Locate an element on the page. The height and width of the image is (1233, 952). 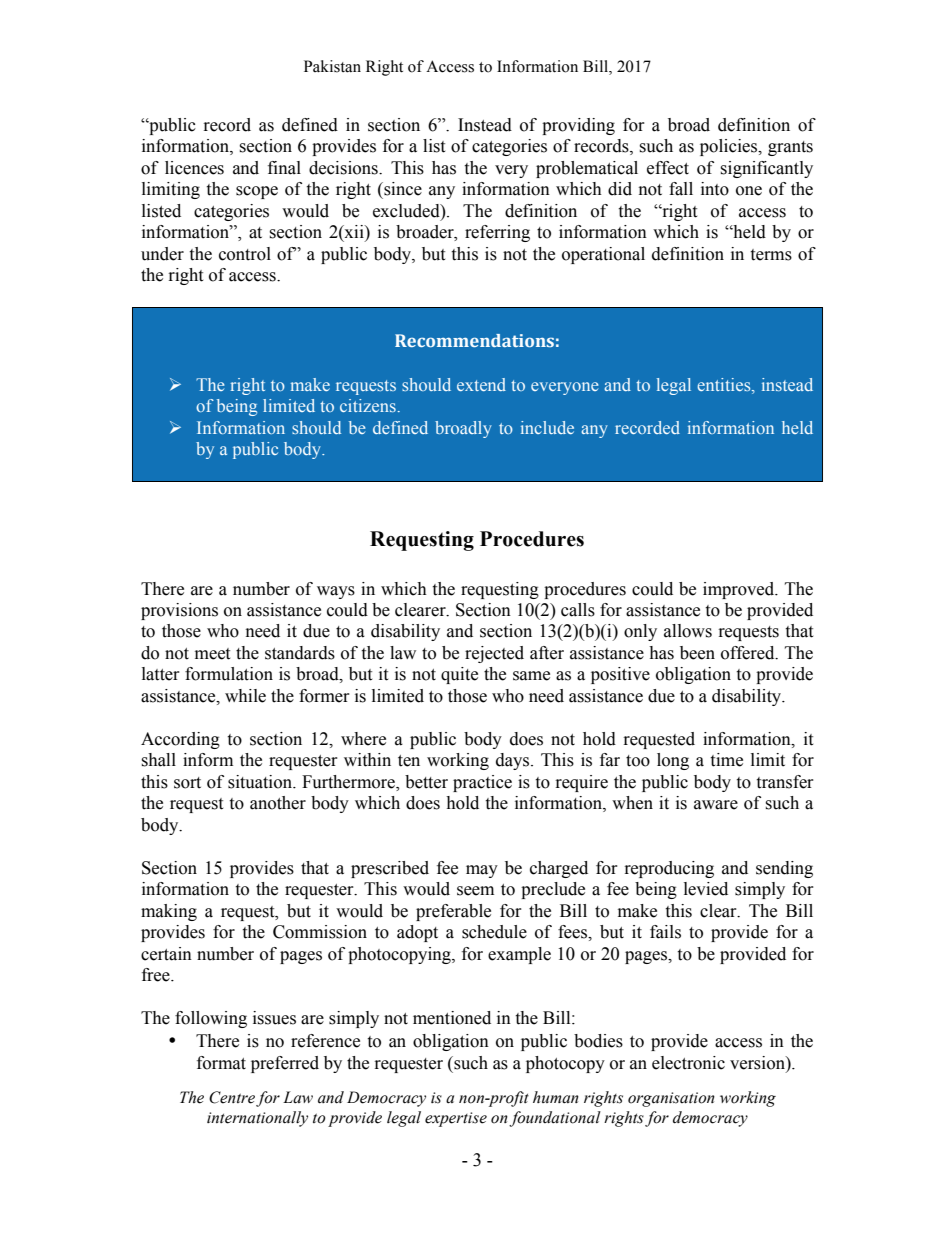
policies is located at coordinates (730, 147).
